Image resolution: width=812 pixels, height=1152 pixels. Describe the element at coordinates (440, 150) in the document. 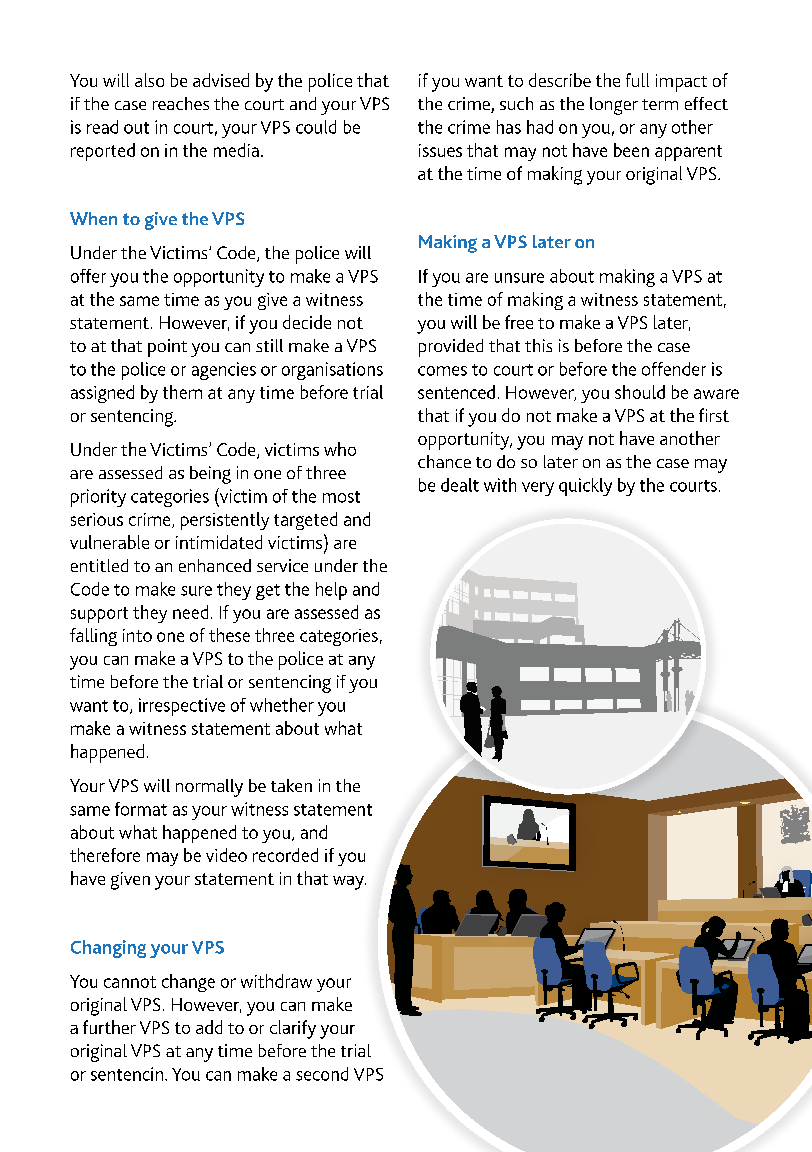

I see `issues` at that location.
